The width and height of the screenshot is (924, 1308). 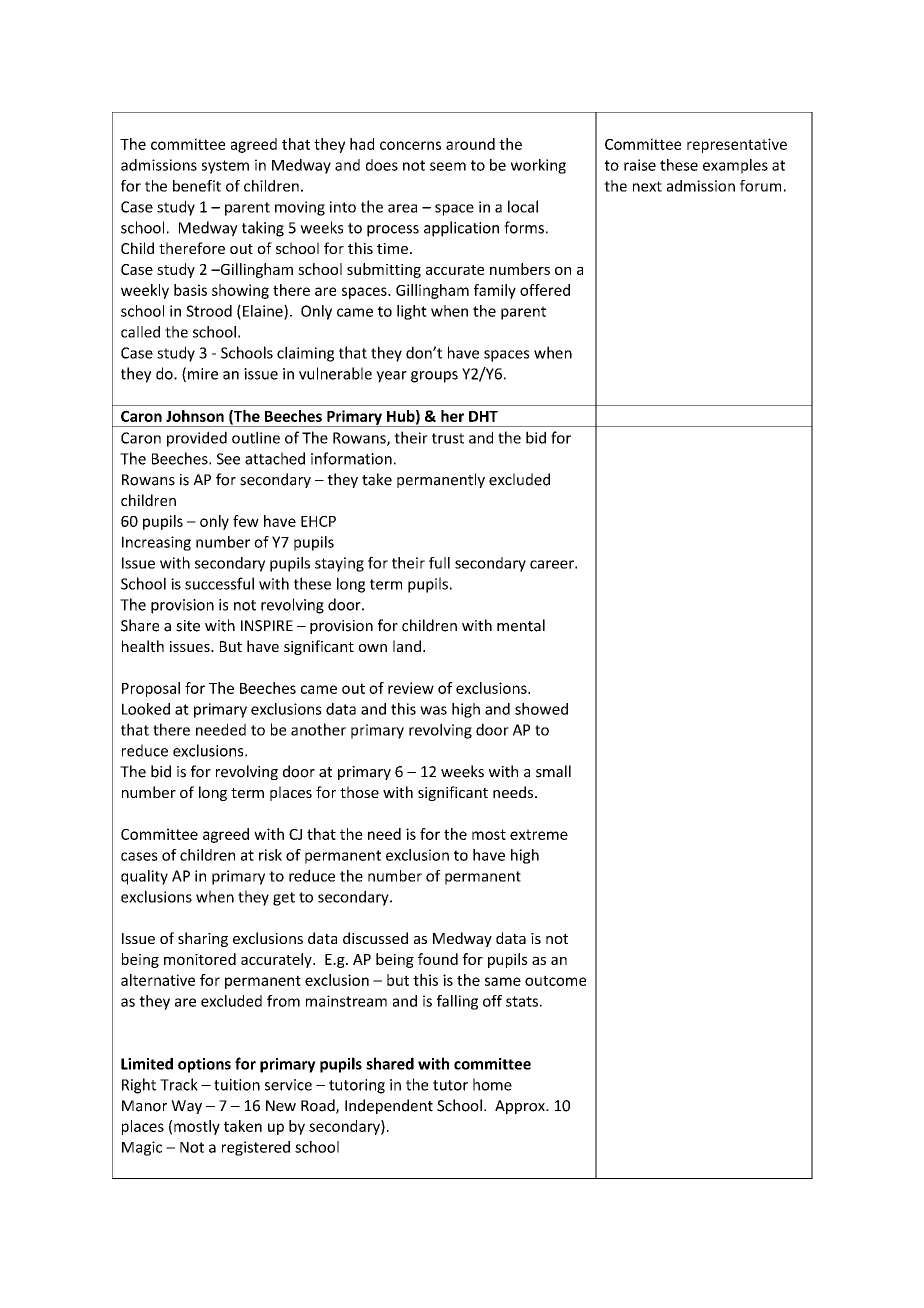 I want to click on risk, so click(x=270, y=855).
